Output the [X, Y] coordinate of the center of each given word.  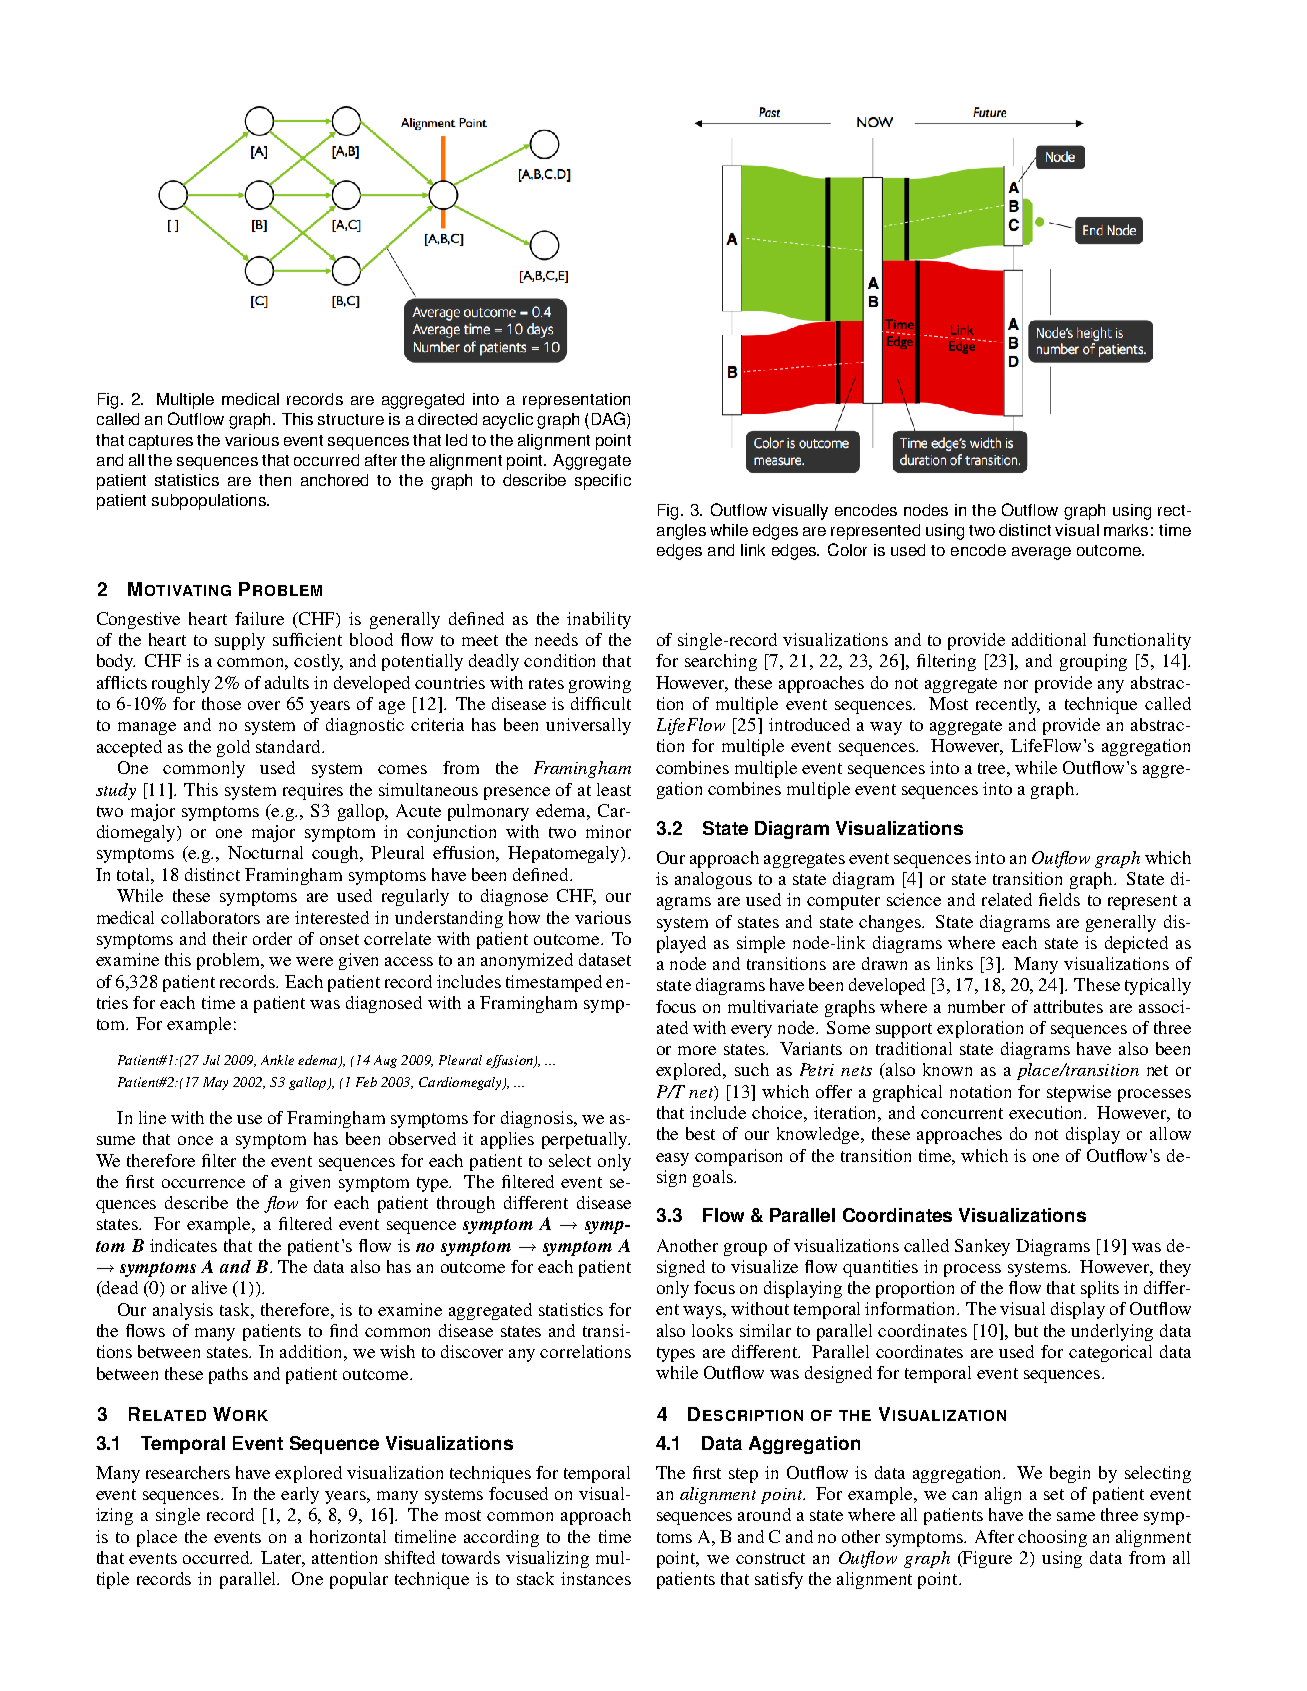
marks [1126, 530]
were [314, 961]
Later [283, 1559]
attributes [1068, 1006]
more [697, 1050]
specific [603, 482]
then [275, 480]
